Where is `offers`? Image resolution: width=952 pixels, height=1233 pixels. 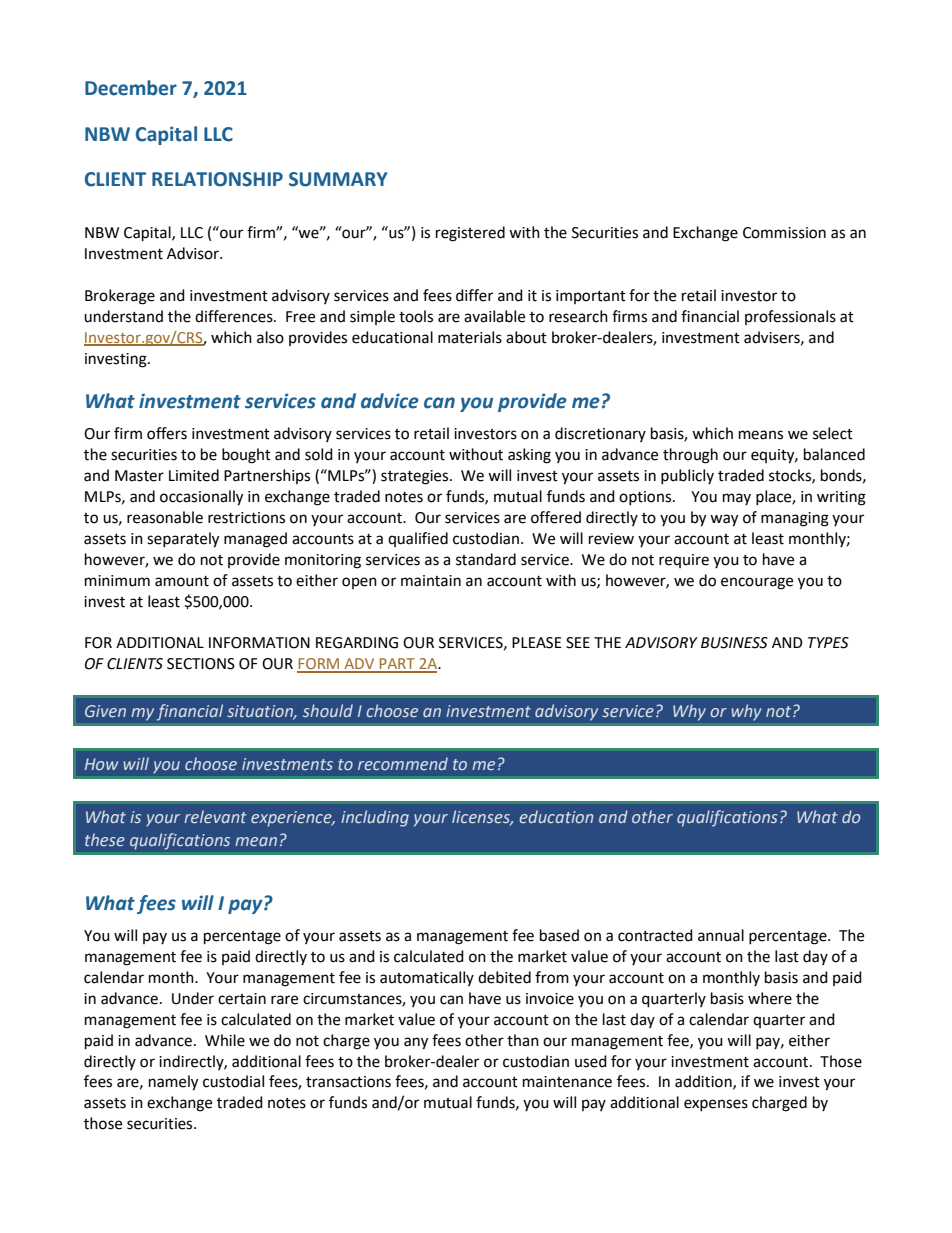 offers is located at coordinates (167, 433).
